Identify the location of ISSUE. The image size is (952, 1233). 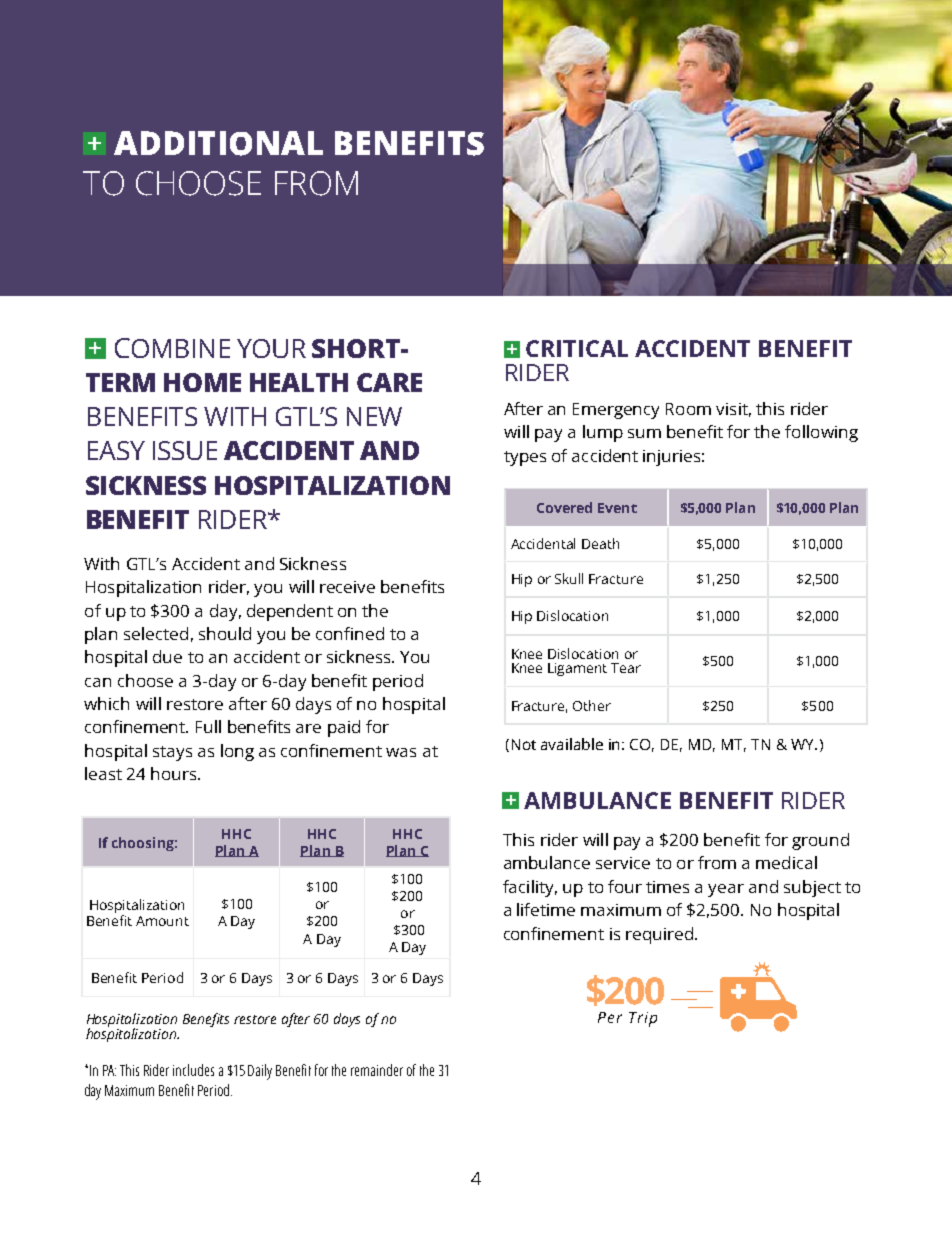
(185, 450).
